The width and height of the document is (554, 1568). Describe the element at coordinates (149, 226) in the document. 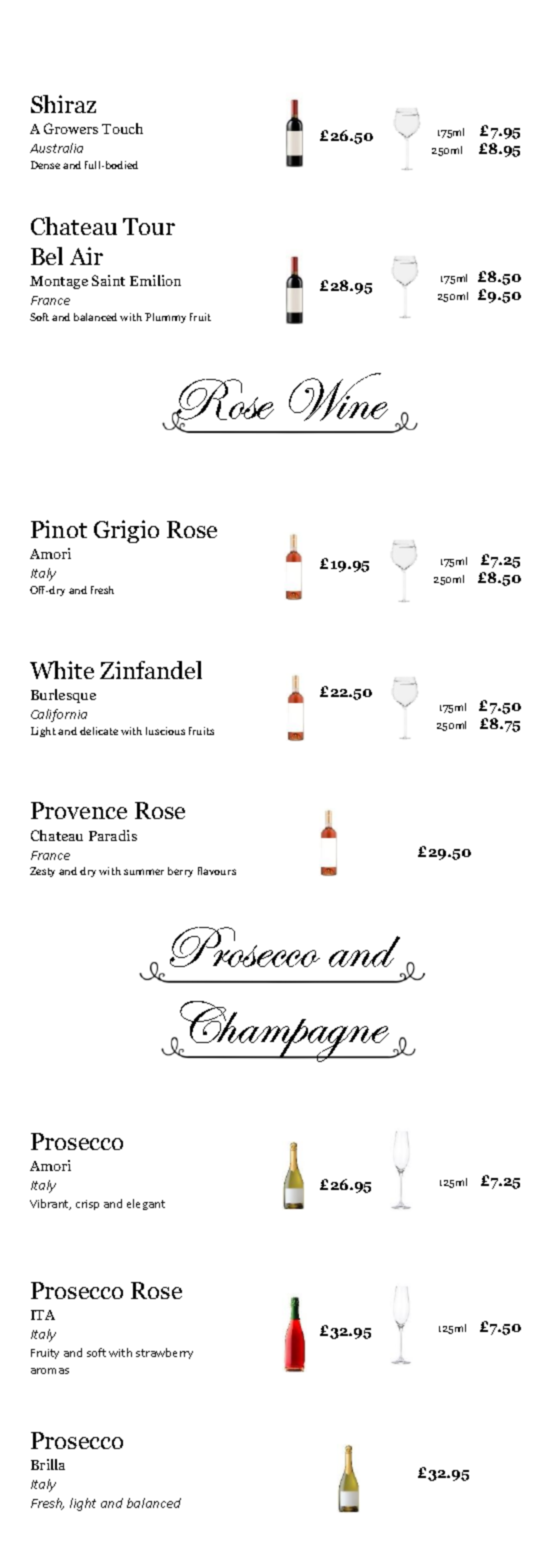

I see `Tour` at that location.
